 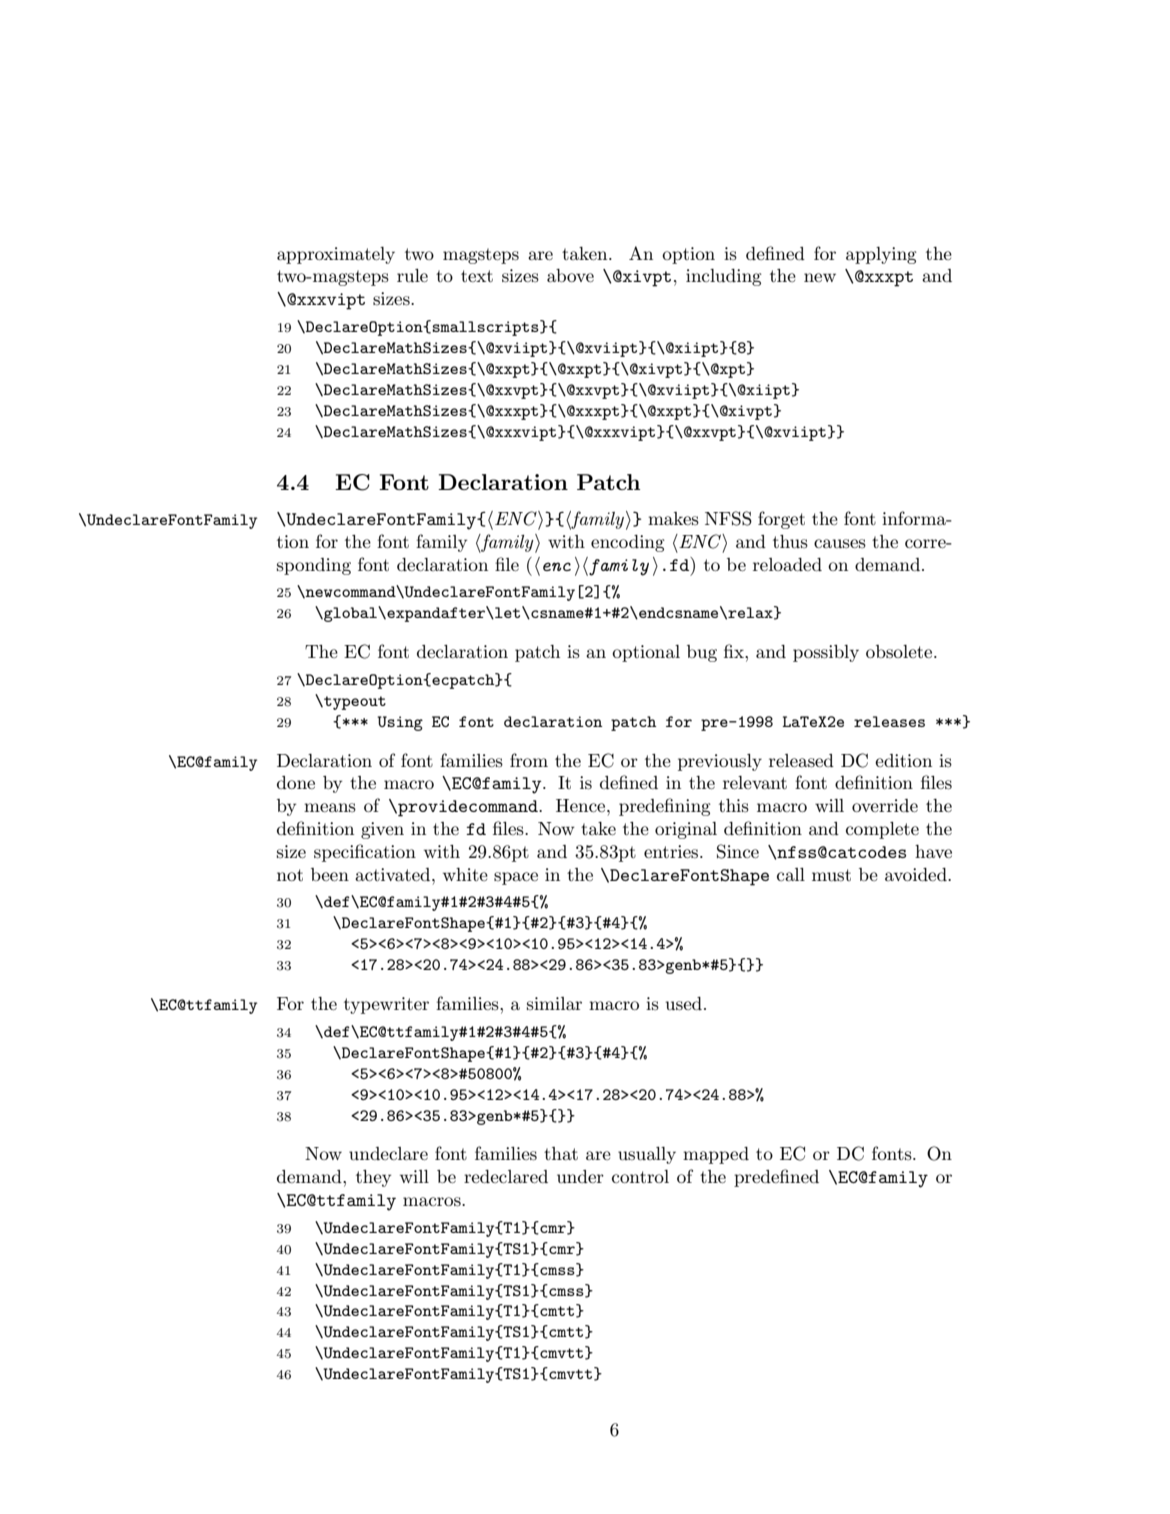 I want to click on makes, so click(x=673, y=518).
